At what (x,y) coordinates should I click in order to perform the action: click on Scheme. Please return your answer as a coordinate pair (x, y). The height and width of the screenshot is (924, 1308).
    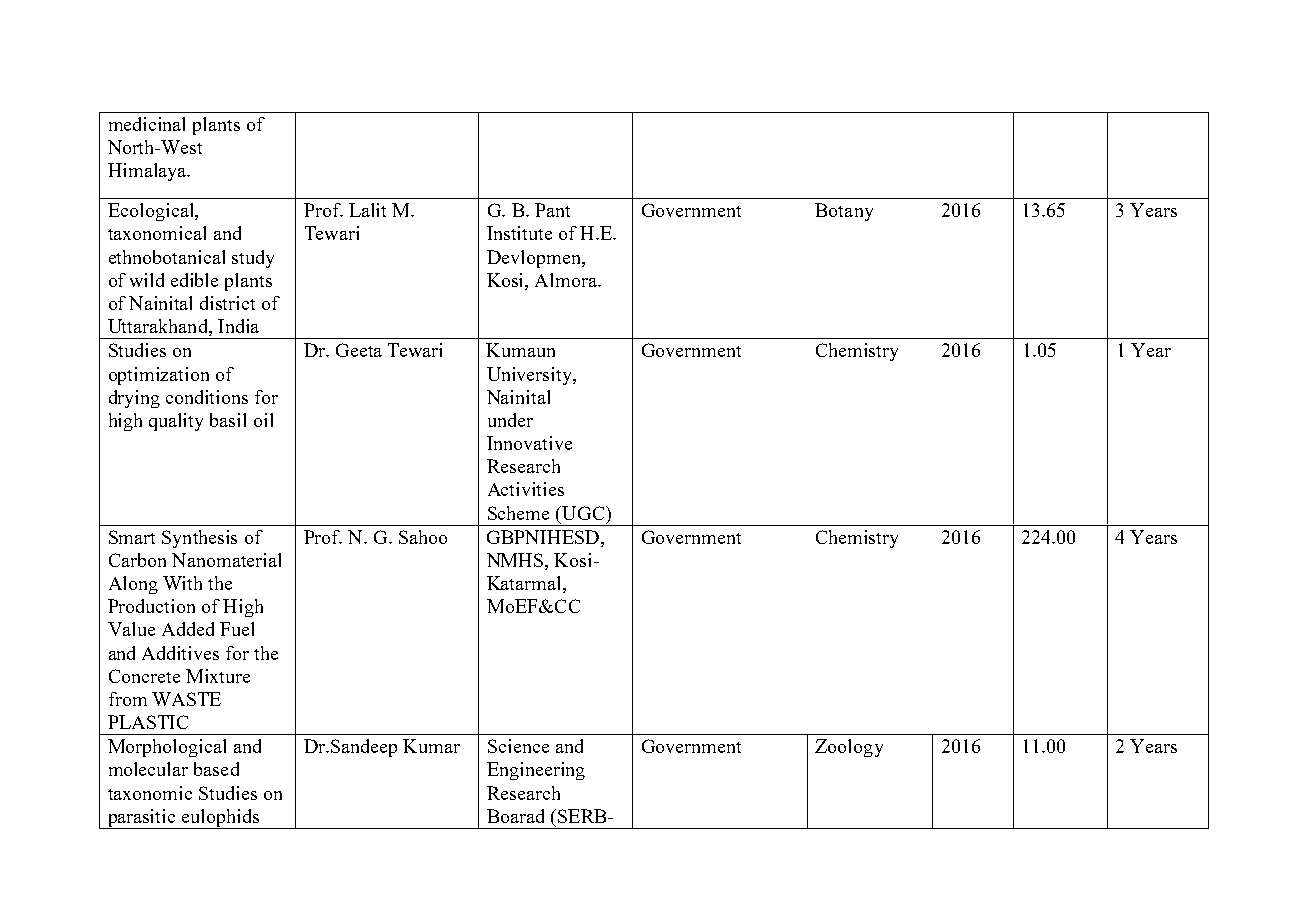
    Looking at the image, I should click on (518, 513).
